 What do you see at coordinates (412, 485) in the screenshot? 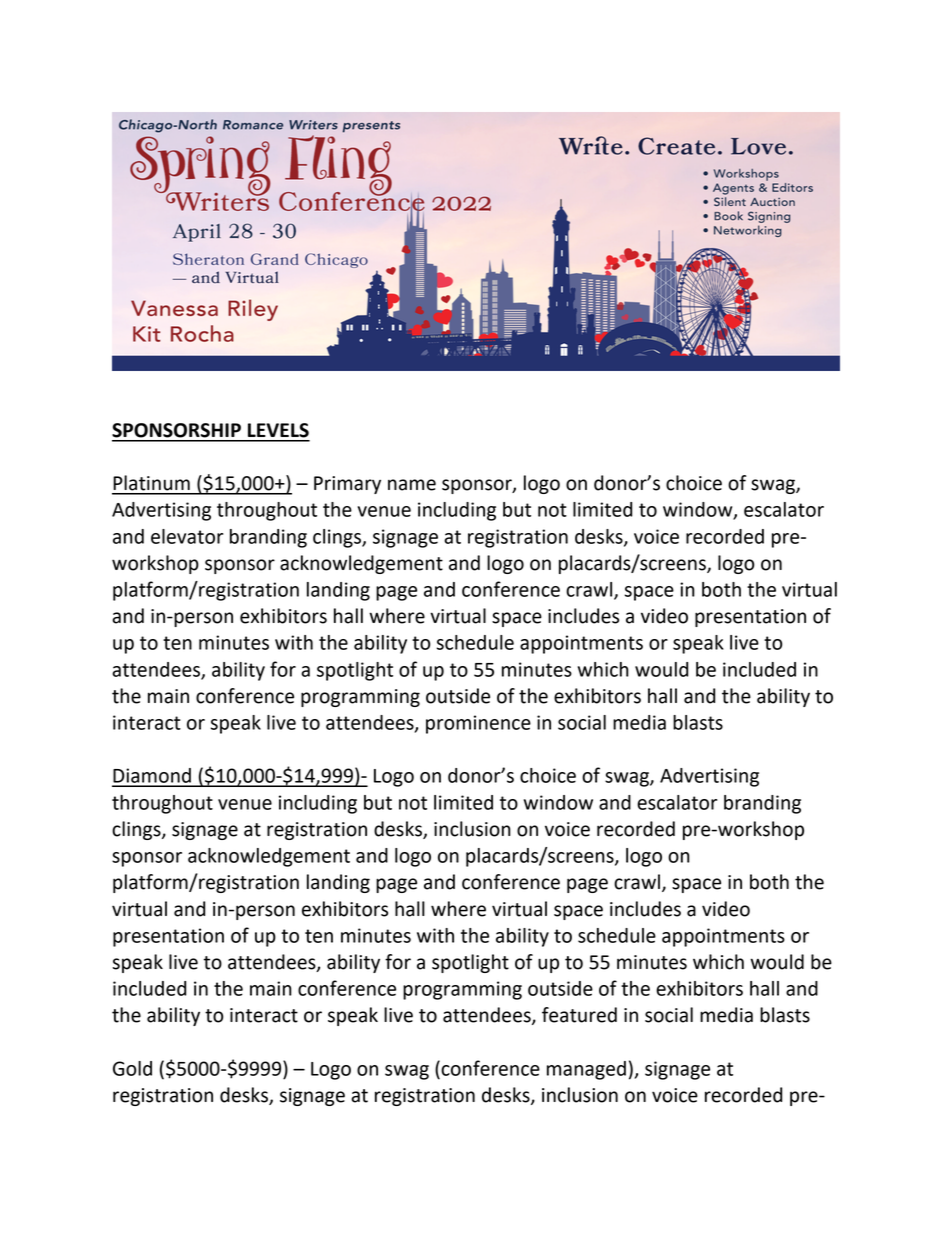
I see `name` at bounding box center [412, 485].
